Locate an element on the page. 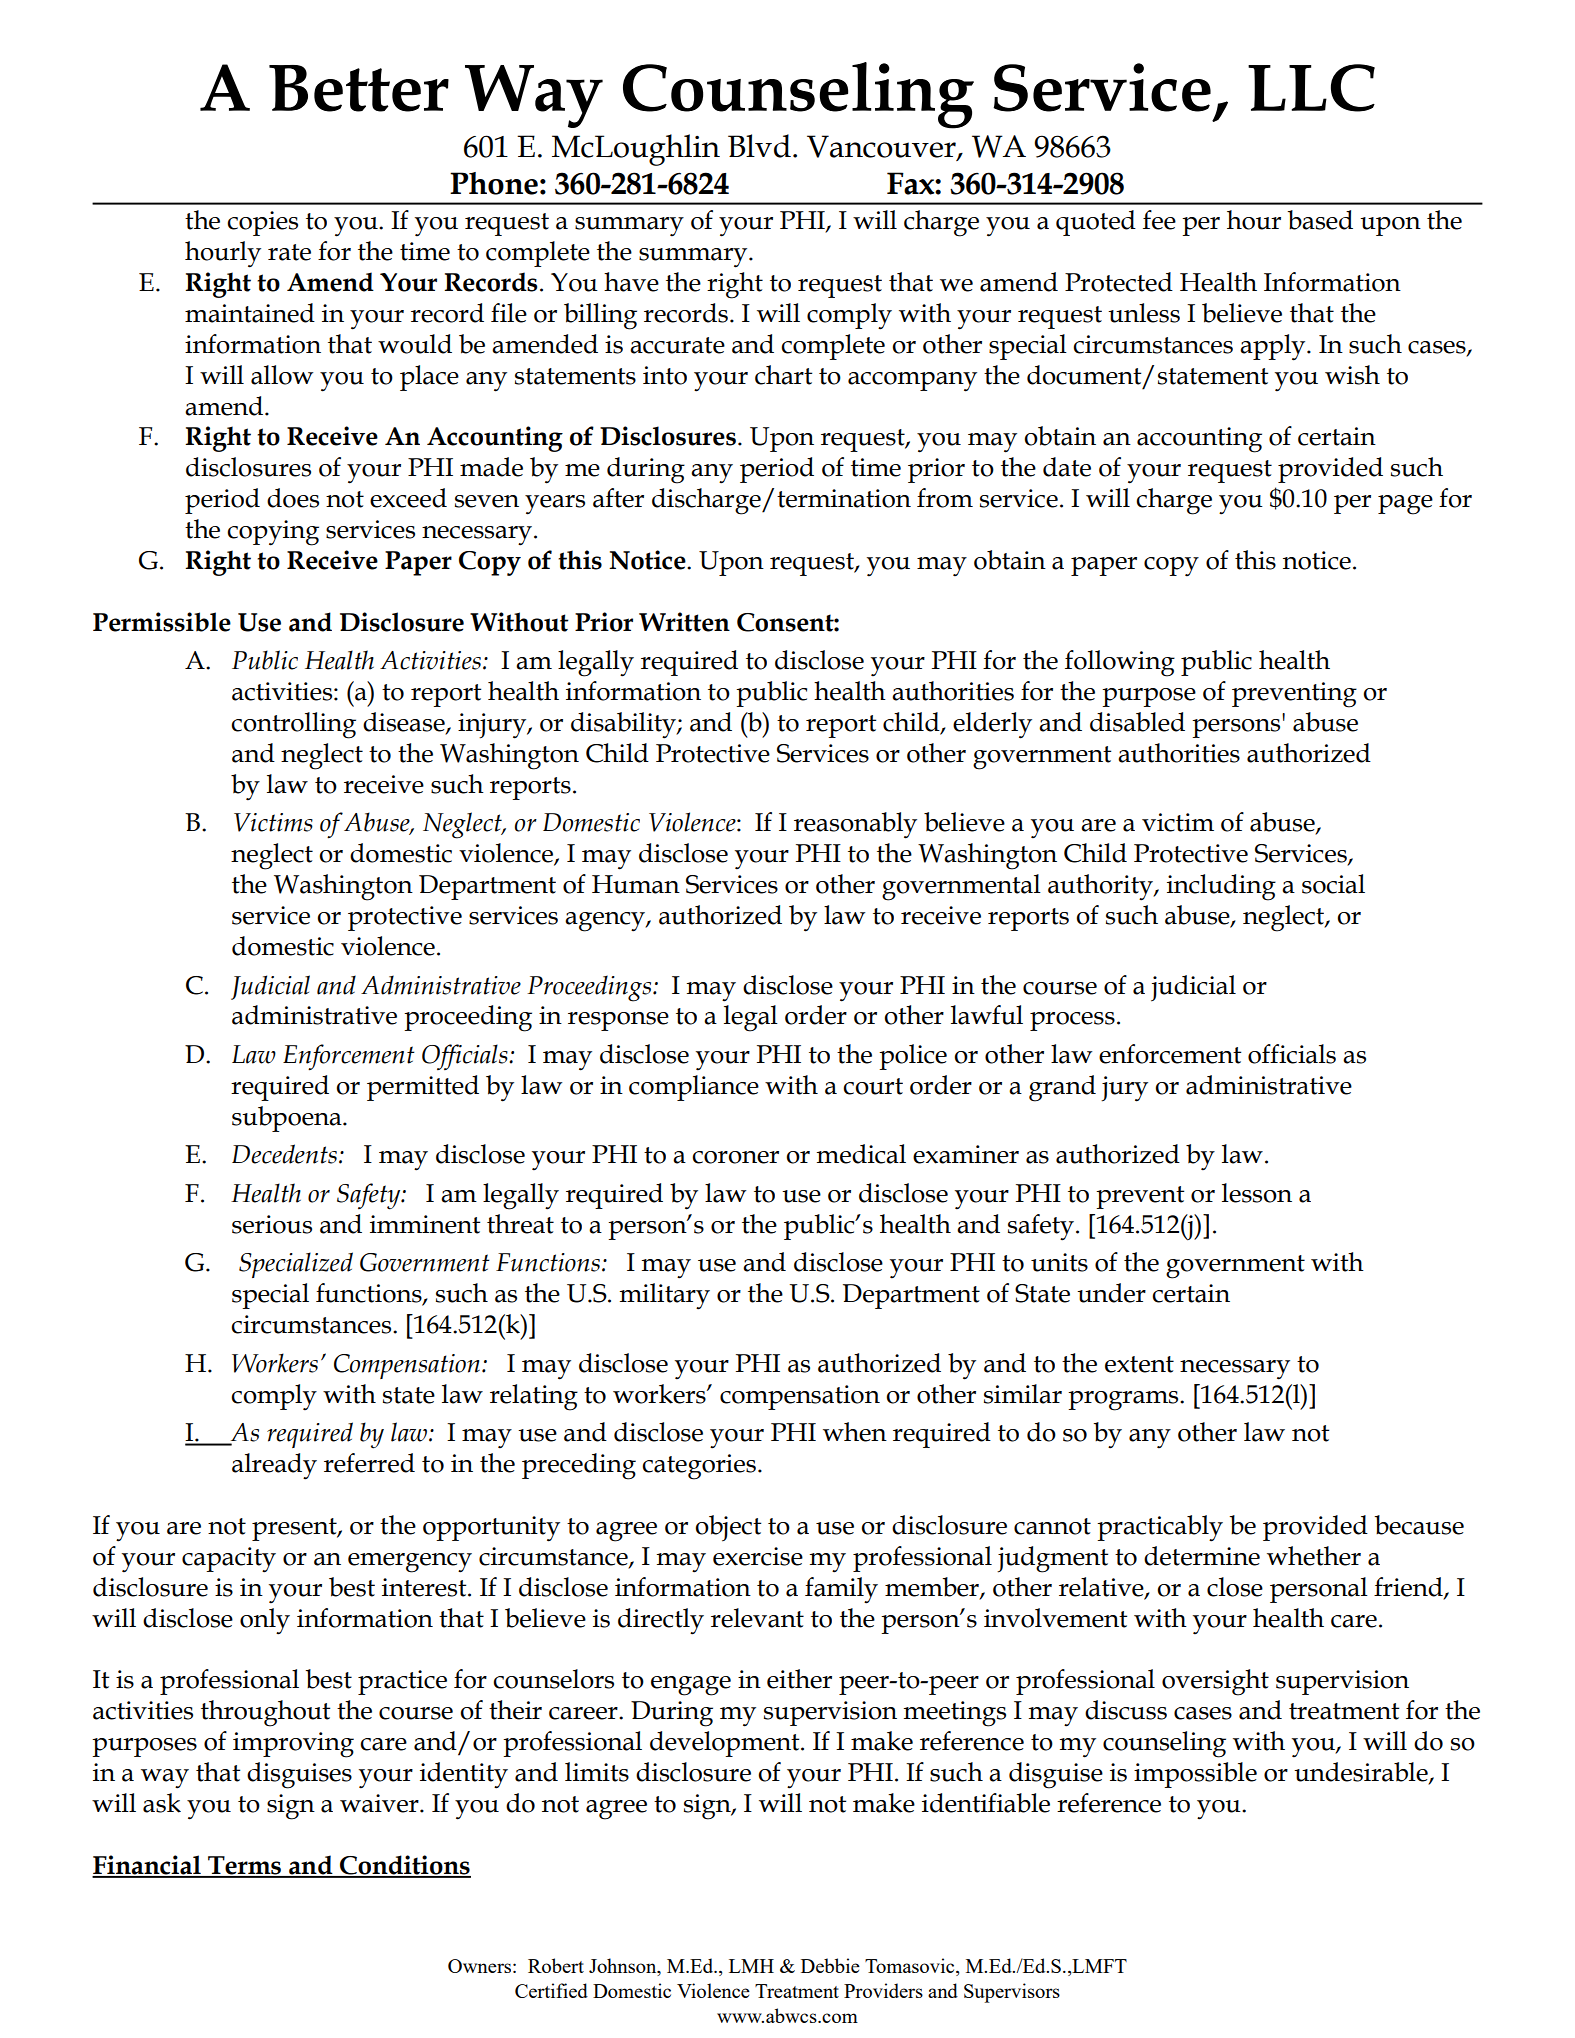 The image size is (1575, 2038). process is located at coordinates (1072, 1021).
